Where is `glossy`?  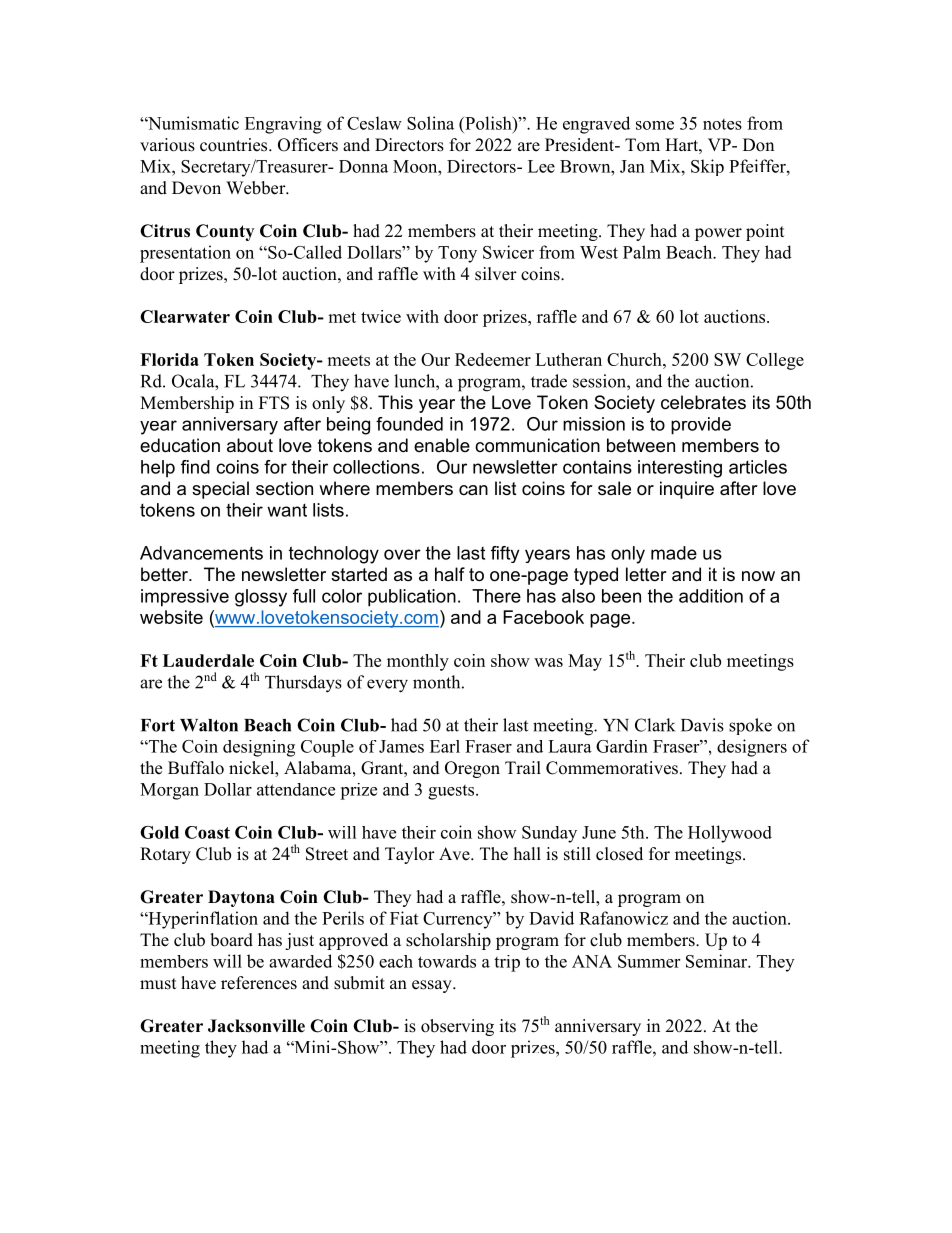
glossy is located at coordinates (261, 598).
